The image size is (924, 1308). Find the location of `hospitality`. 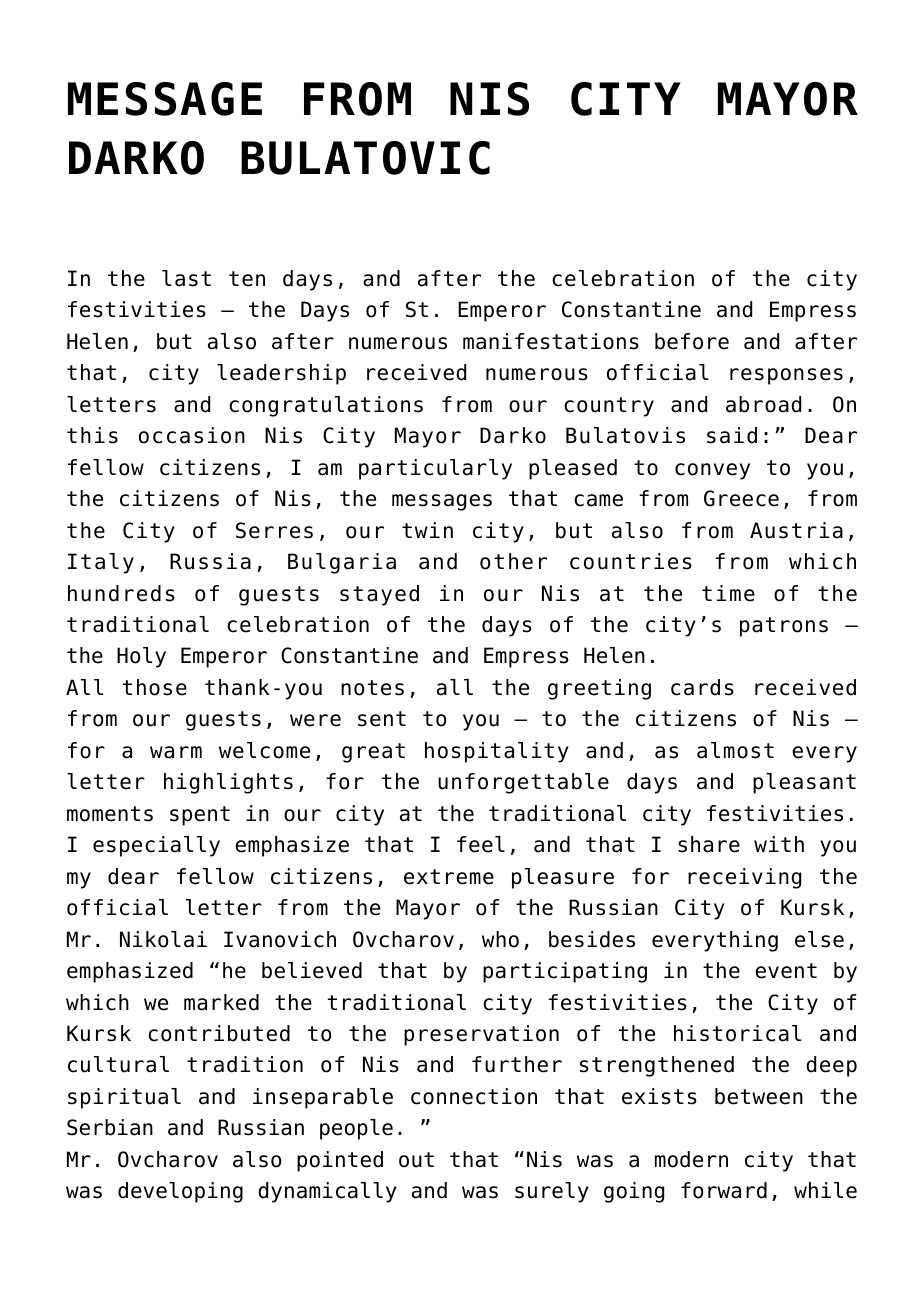

hospitality is located at coordinates (497, 752).
